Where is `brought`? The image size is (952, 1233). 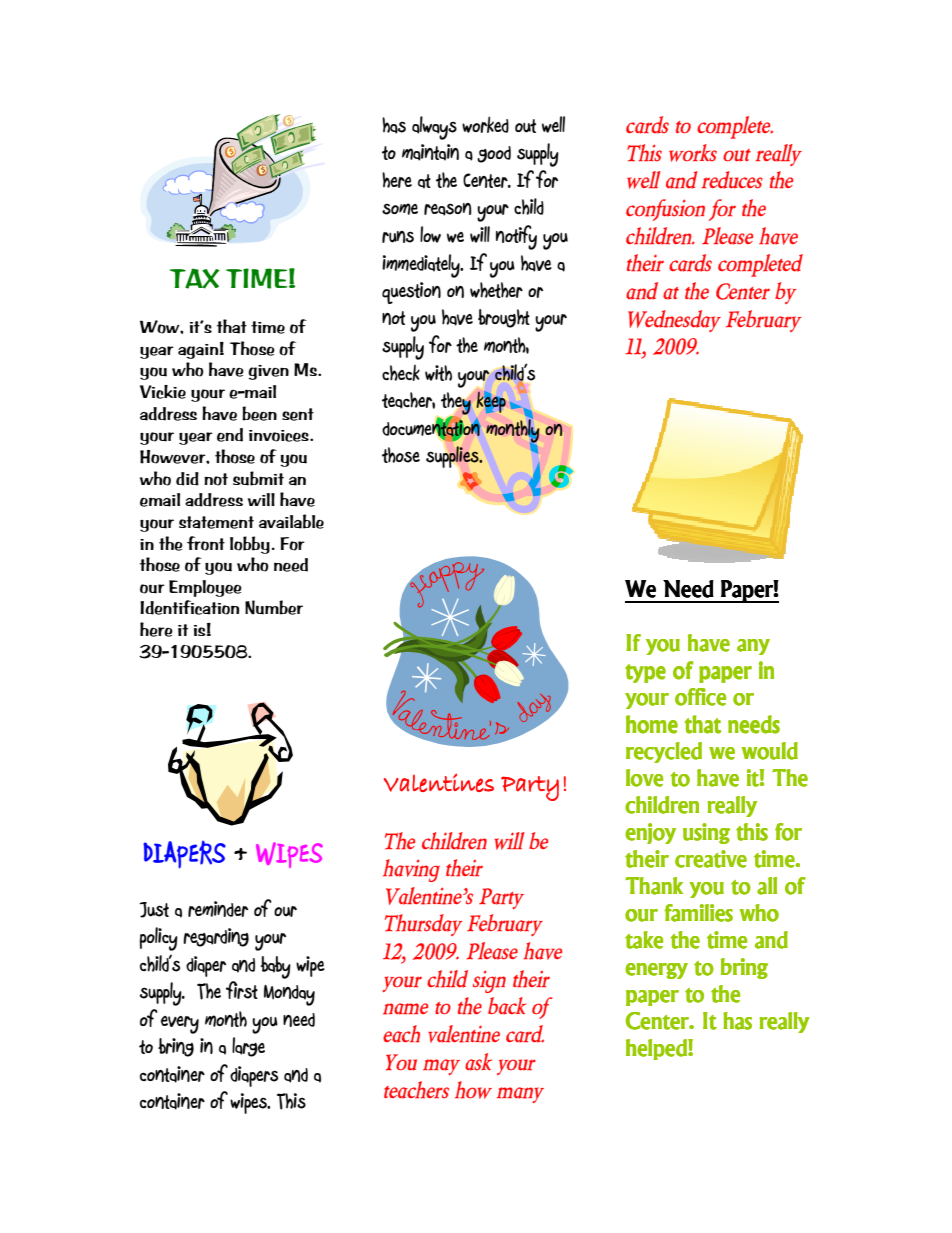 brought is located at coordinates (504, 318).
